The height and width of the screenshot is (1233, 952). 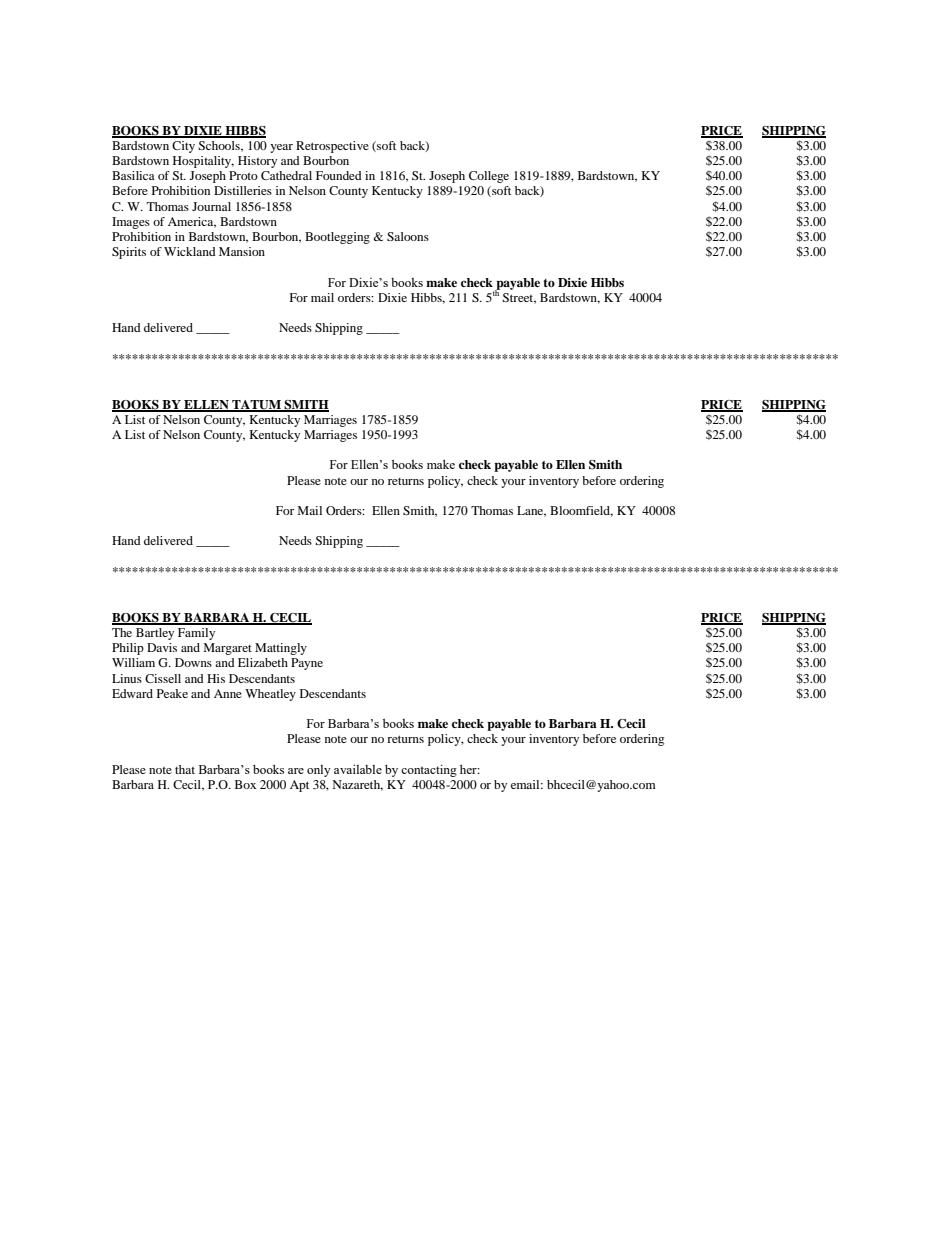 I want to click on College, so click(x=489, y=177).
